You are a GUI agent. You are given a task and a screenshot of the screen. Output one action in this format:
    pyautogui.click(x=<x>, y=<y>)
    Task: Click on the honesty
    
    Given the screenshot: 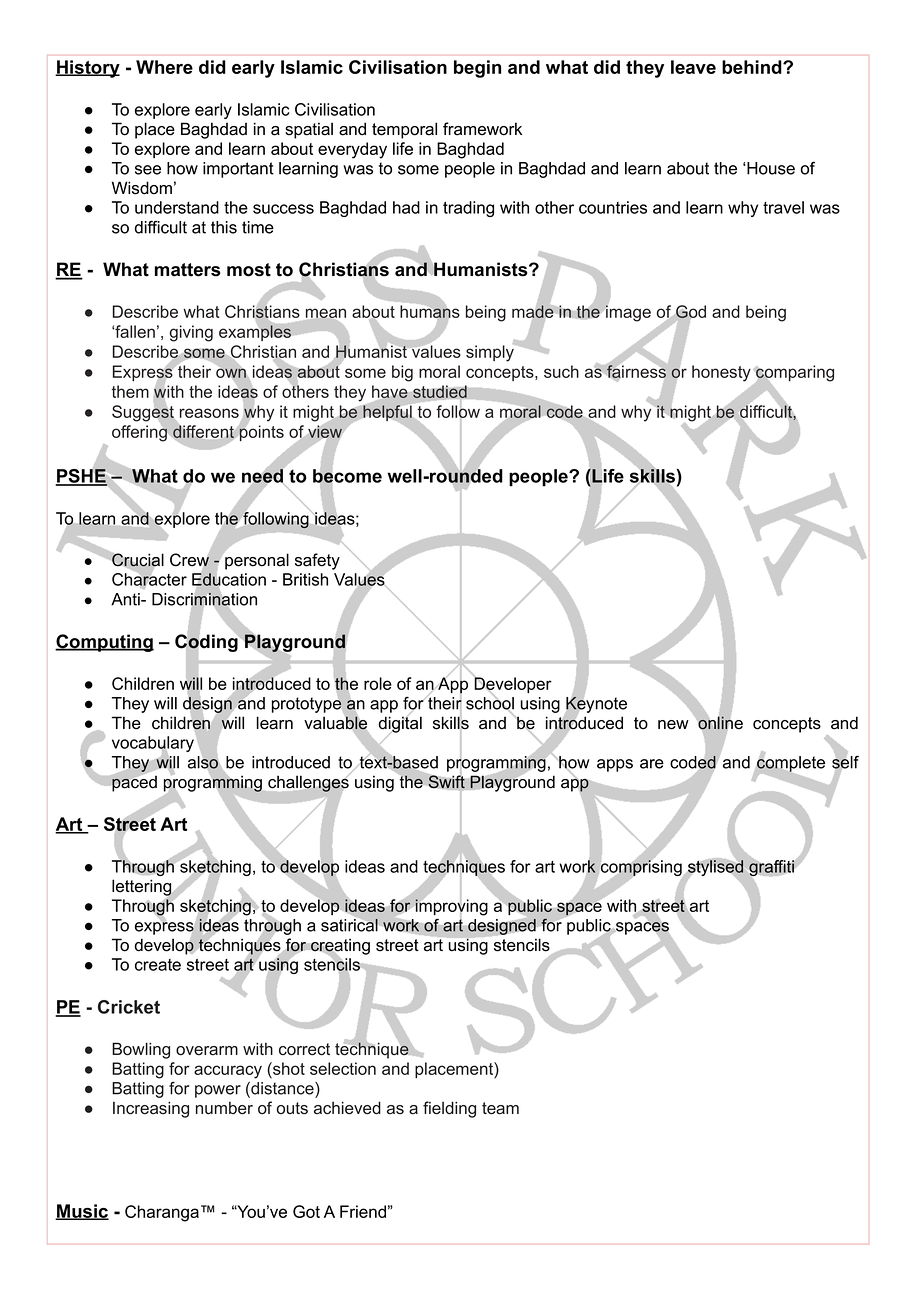 What is the action you would take?
    pyautogui.click(x=721, y=373)
